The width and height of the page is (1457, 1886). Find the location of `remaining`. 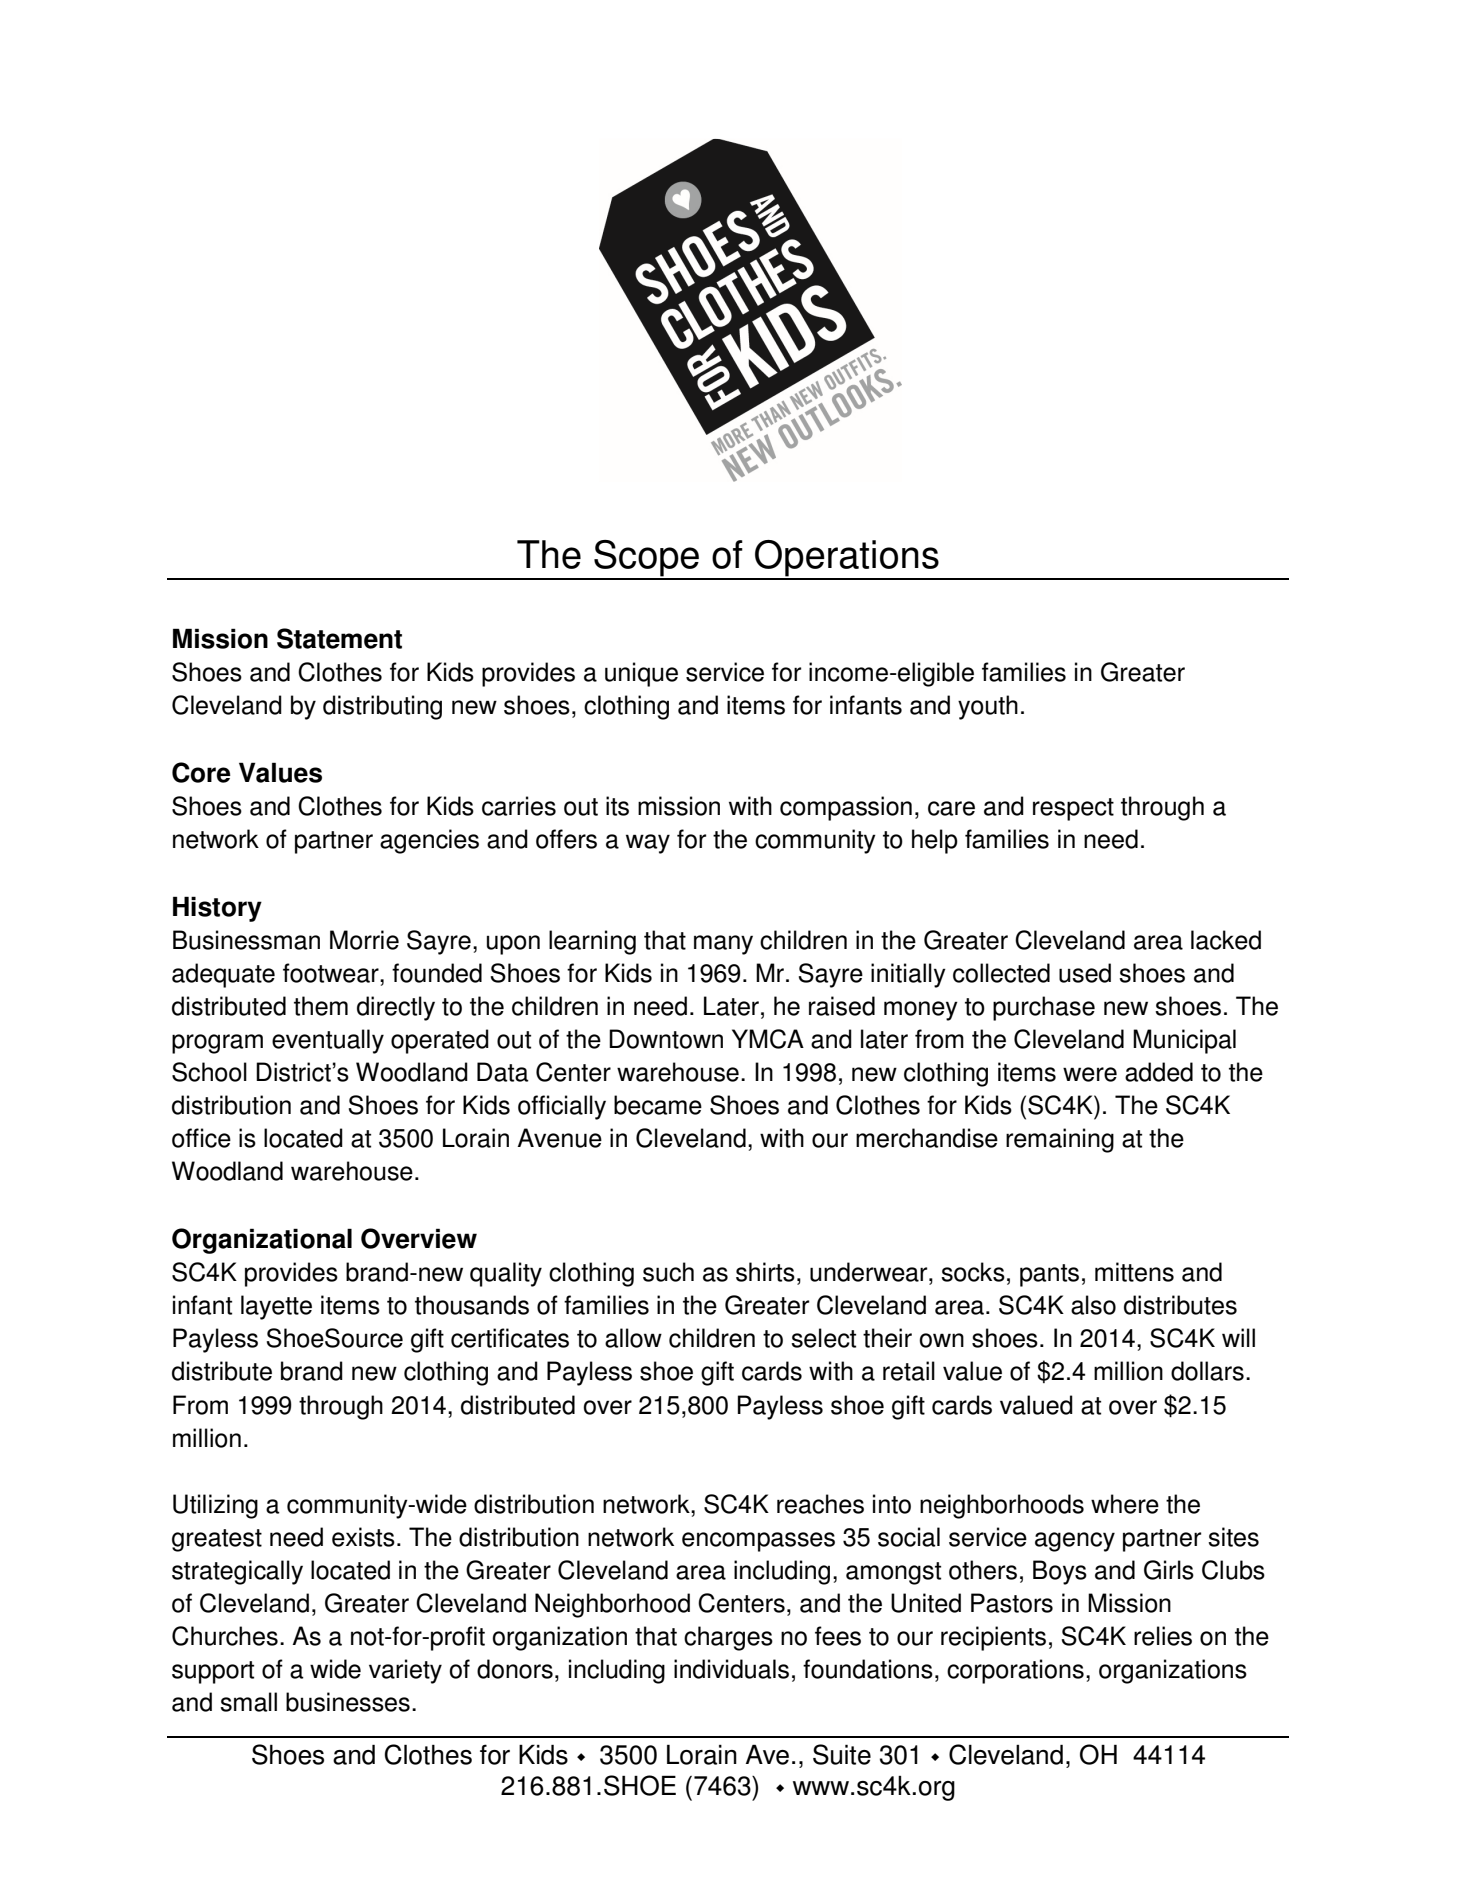

remaining is located at coordinates (1060, 1140).
